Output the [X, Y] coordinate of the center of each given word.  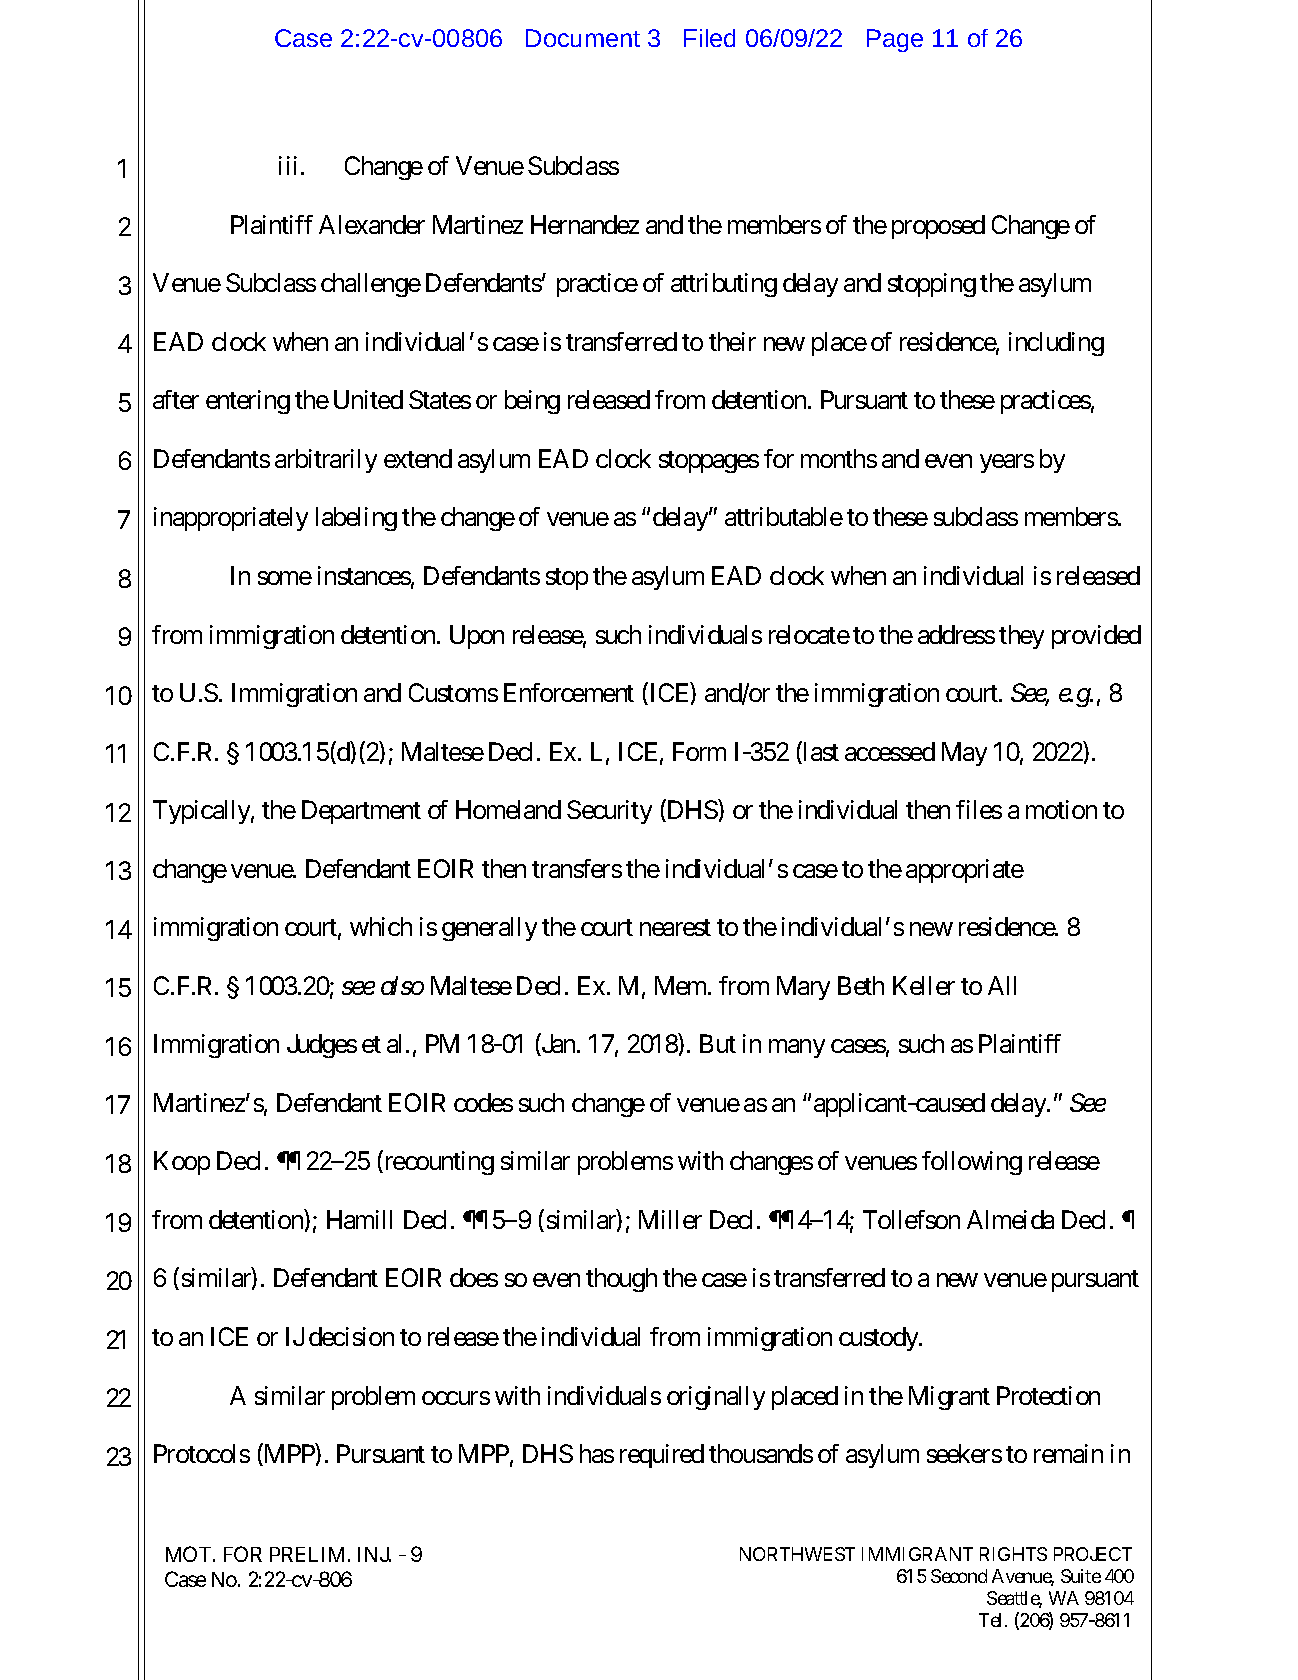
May [964, 754]
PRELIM [307, 1554]
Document [583, 38]
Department [361, 812]
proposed [938, 227]
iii [288, 165]
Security [609, 812]
